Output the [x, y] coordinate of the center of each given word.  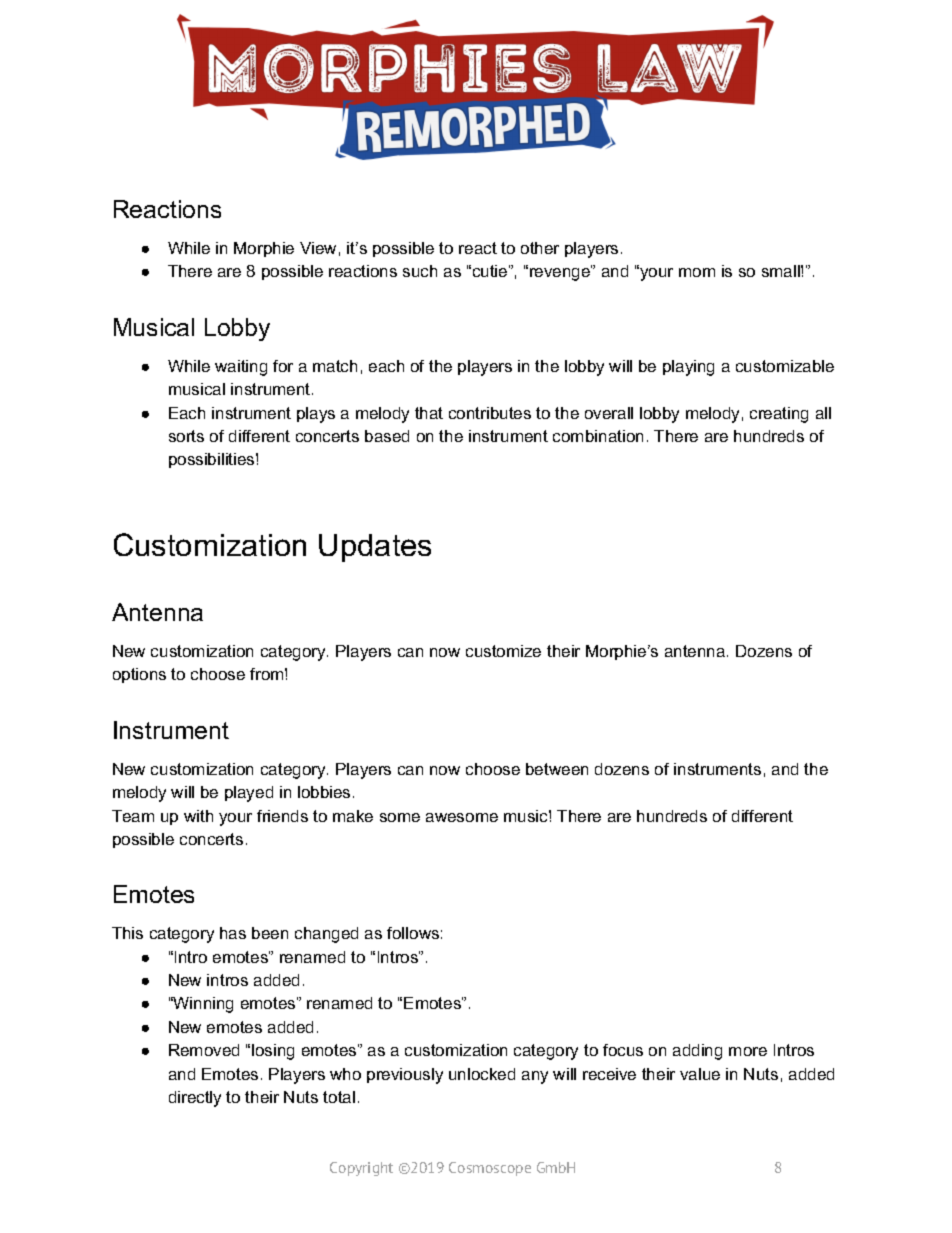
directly [195, 1099]
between [557, 769]
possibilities [213, 460]
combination [598, 436]
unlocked [482, 1074]
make [353, 816]
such [420, 271]
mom [697, 272]
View [318, 248]
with [198, 816]
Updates [375, 548]
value [700, 1074]
